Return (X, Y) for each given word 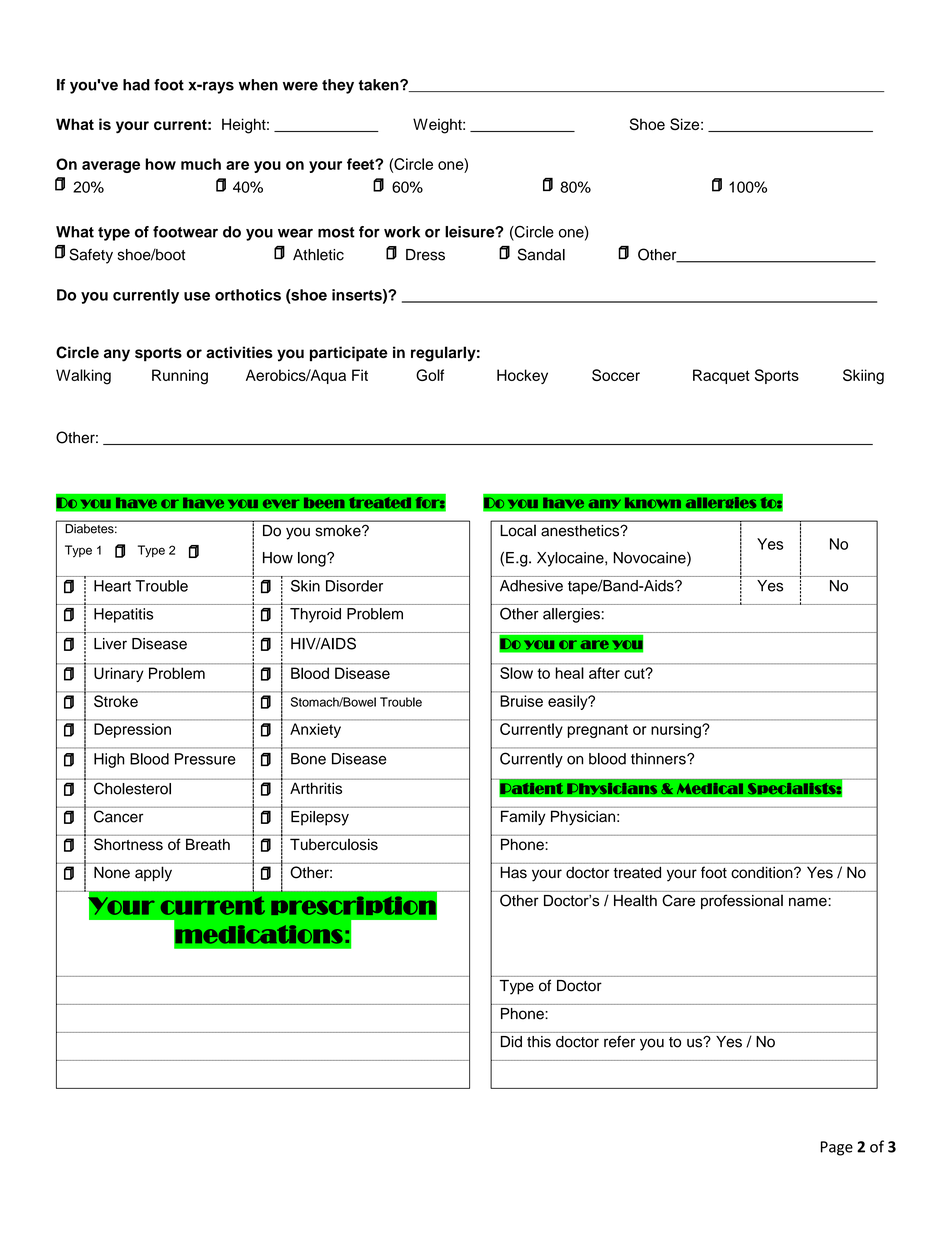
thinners (659, 759)
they (338, 86)
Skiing (863, 377)
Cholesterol (132, 788)
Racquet (721, 376)
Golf (430, 375)
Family (523, 818)
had (136, 85)
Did (511, 1042)
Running (180, 377)
